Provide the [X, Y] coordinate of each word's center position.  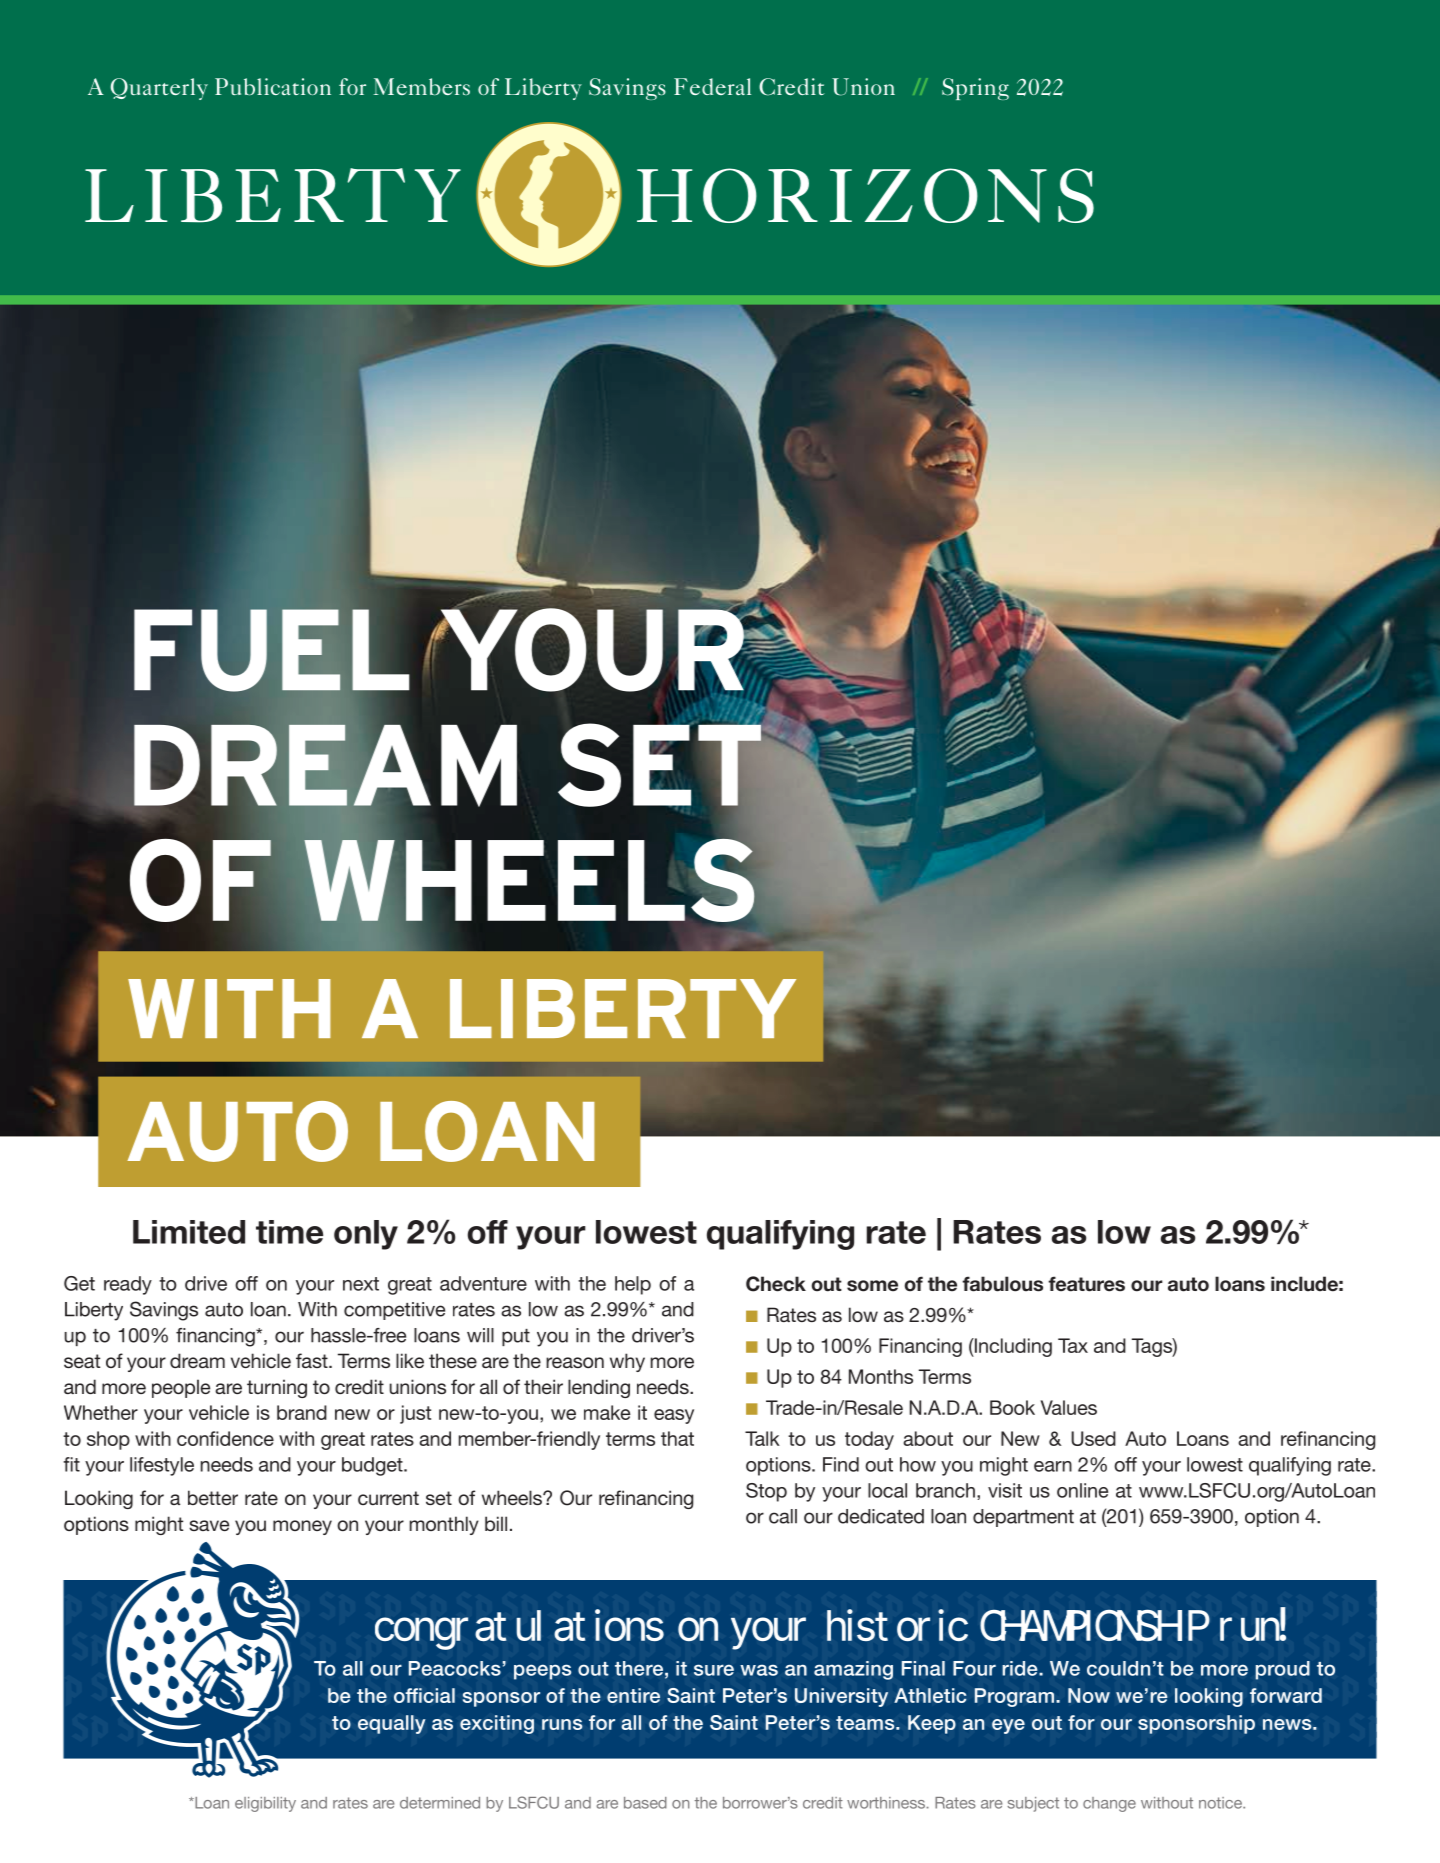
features [1086, 1284]
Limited [189, 1232]
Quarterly [159, 89]
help [633, 1285]
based [645, 1803]
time [289, 1232]
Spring [975, 89]
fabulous [1002, 1284]
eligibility [265, 1804]
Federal [712, 86]
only [366, 1235]
